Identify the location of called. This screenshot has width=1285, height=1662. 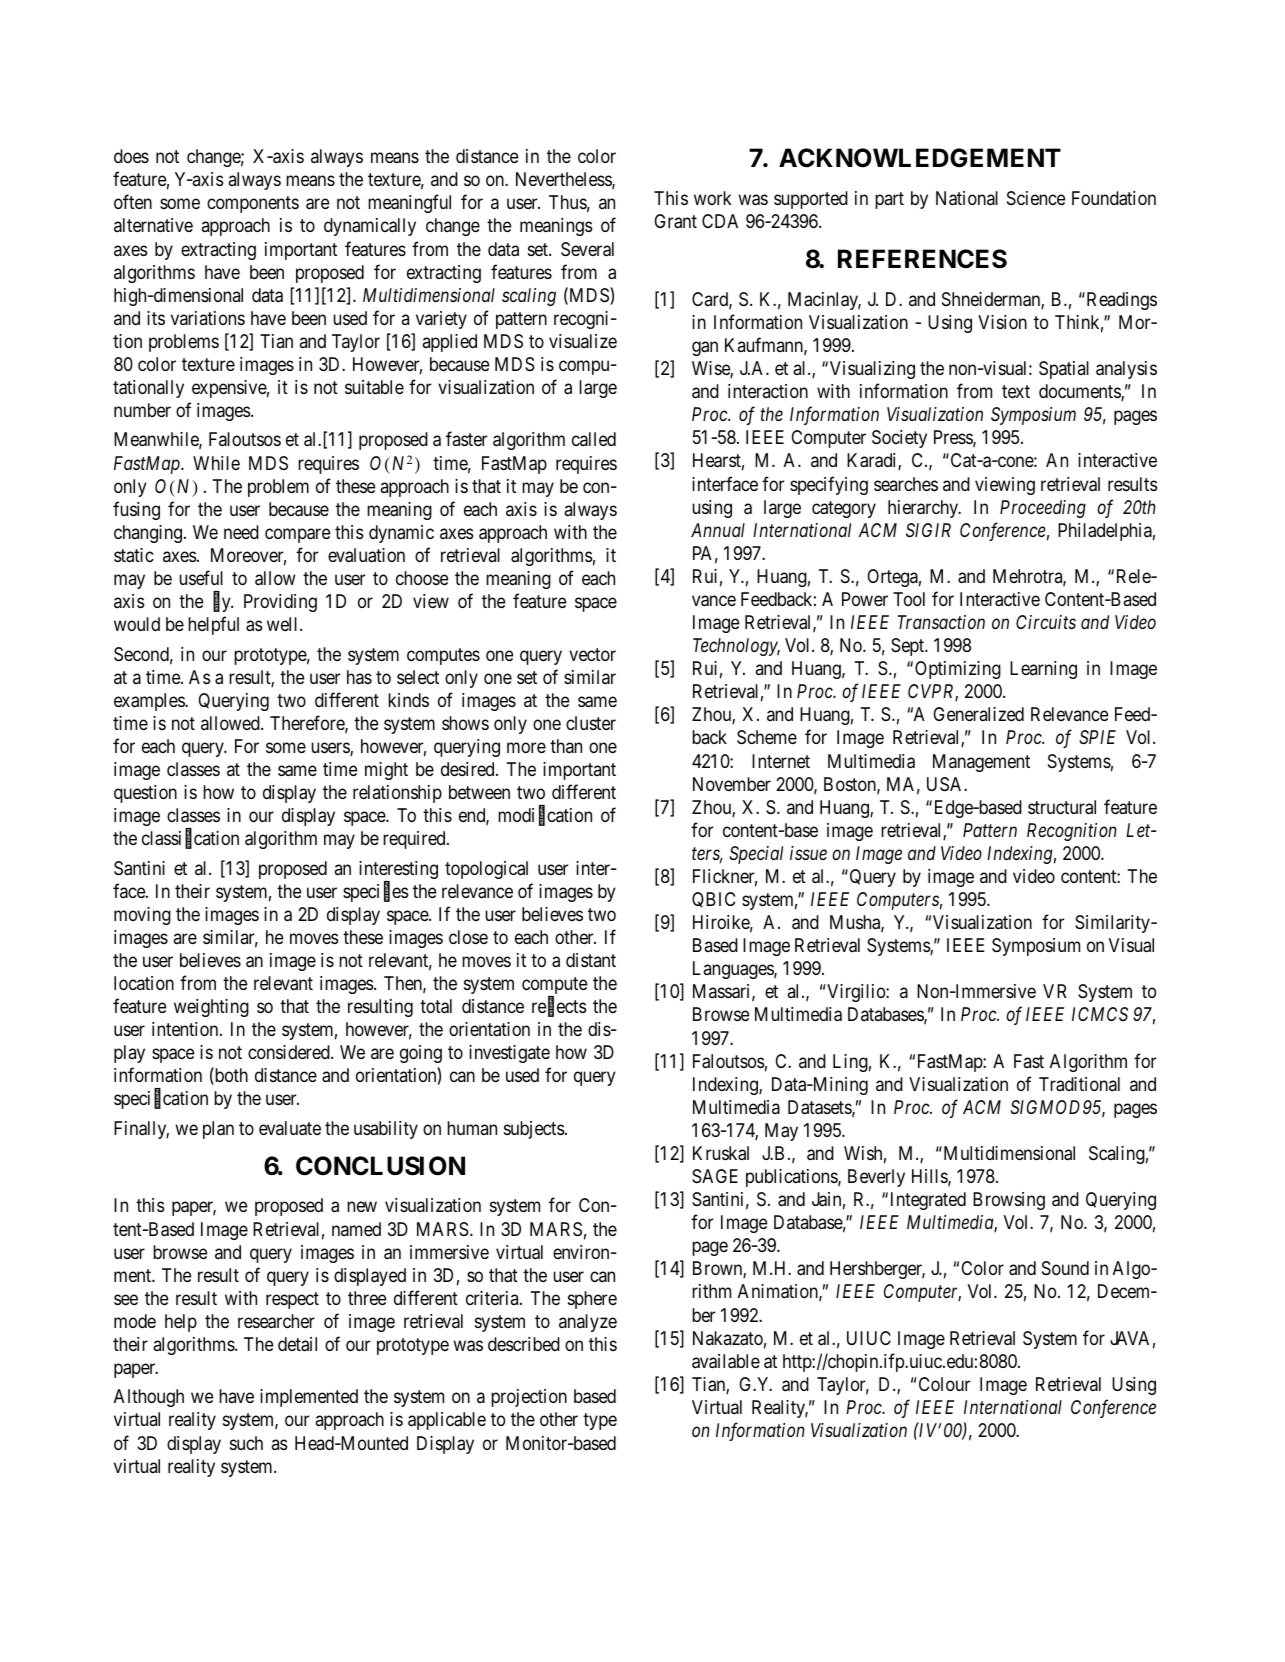
(594, 439).
